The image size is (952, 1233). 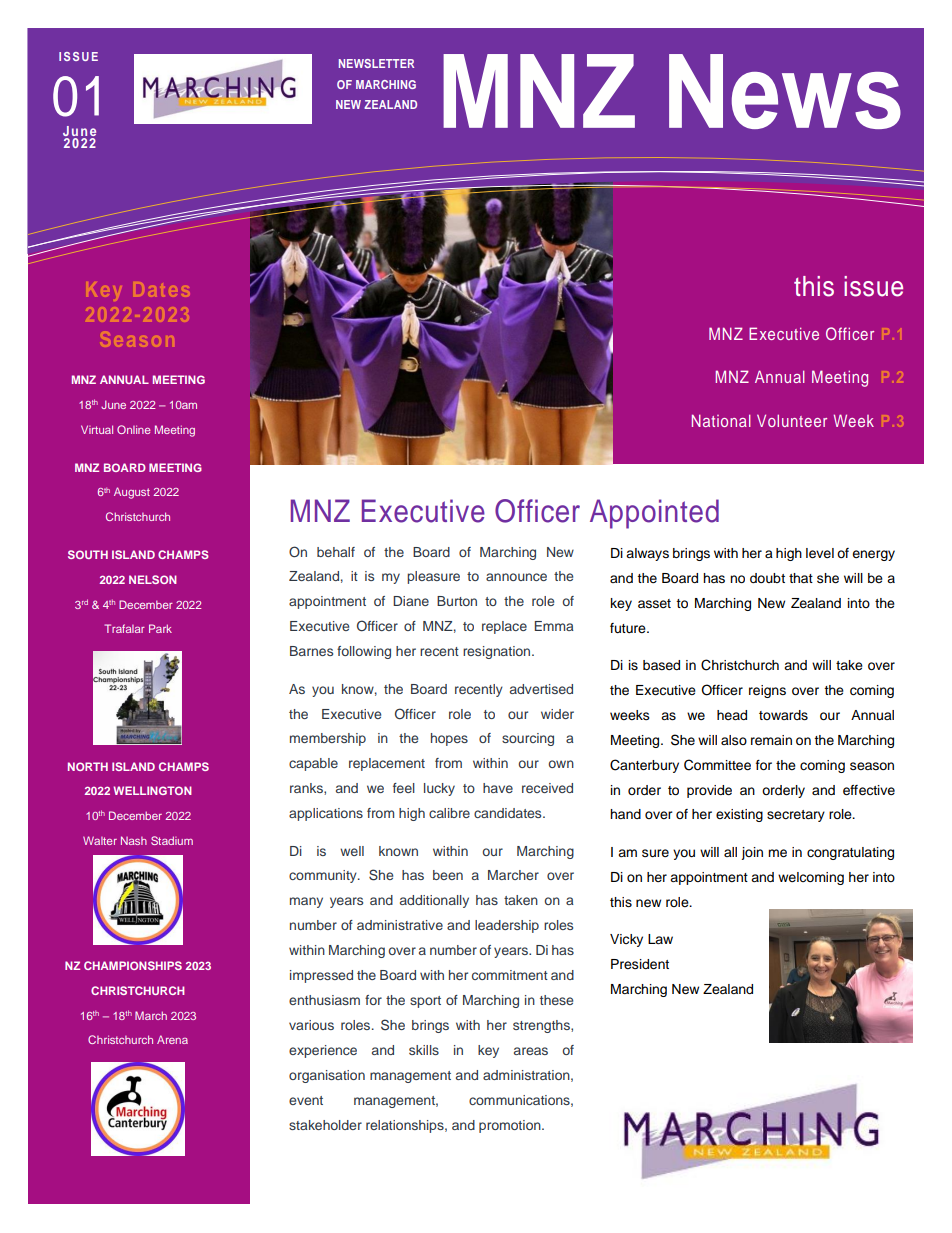 What do you see at coordinates (792, 420) in the document?
I see `Volunteer` at bounding box center [792, 420].
